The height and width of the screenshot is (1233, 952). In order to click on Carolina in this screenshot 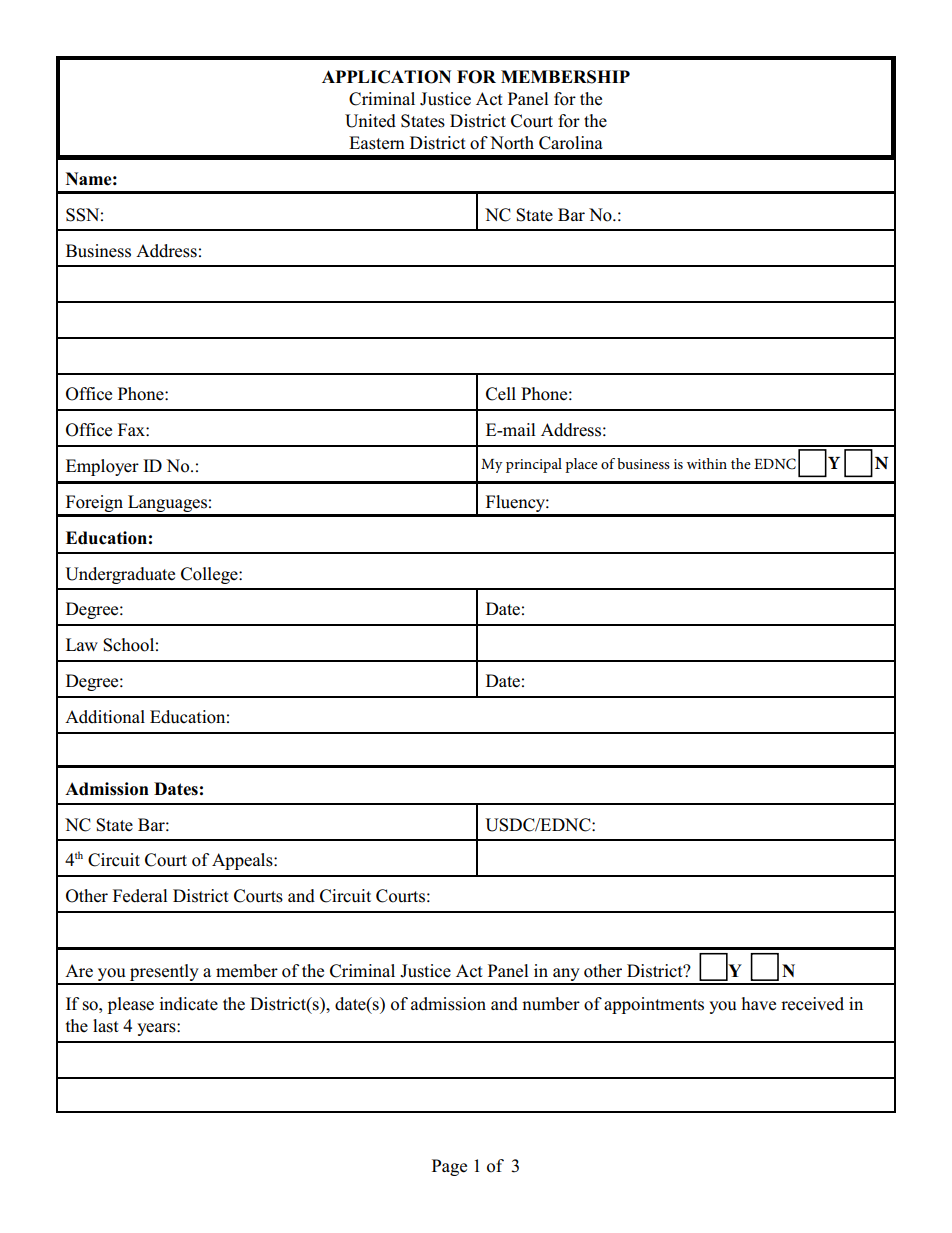, I will do `click(571, 143)`.
